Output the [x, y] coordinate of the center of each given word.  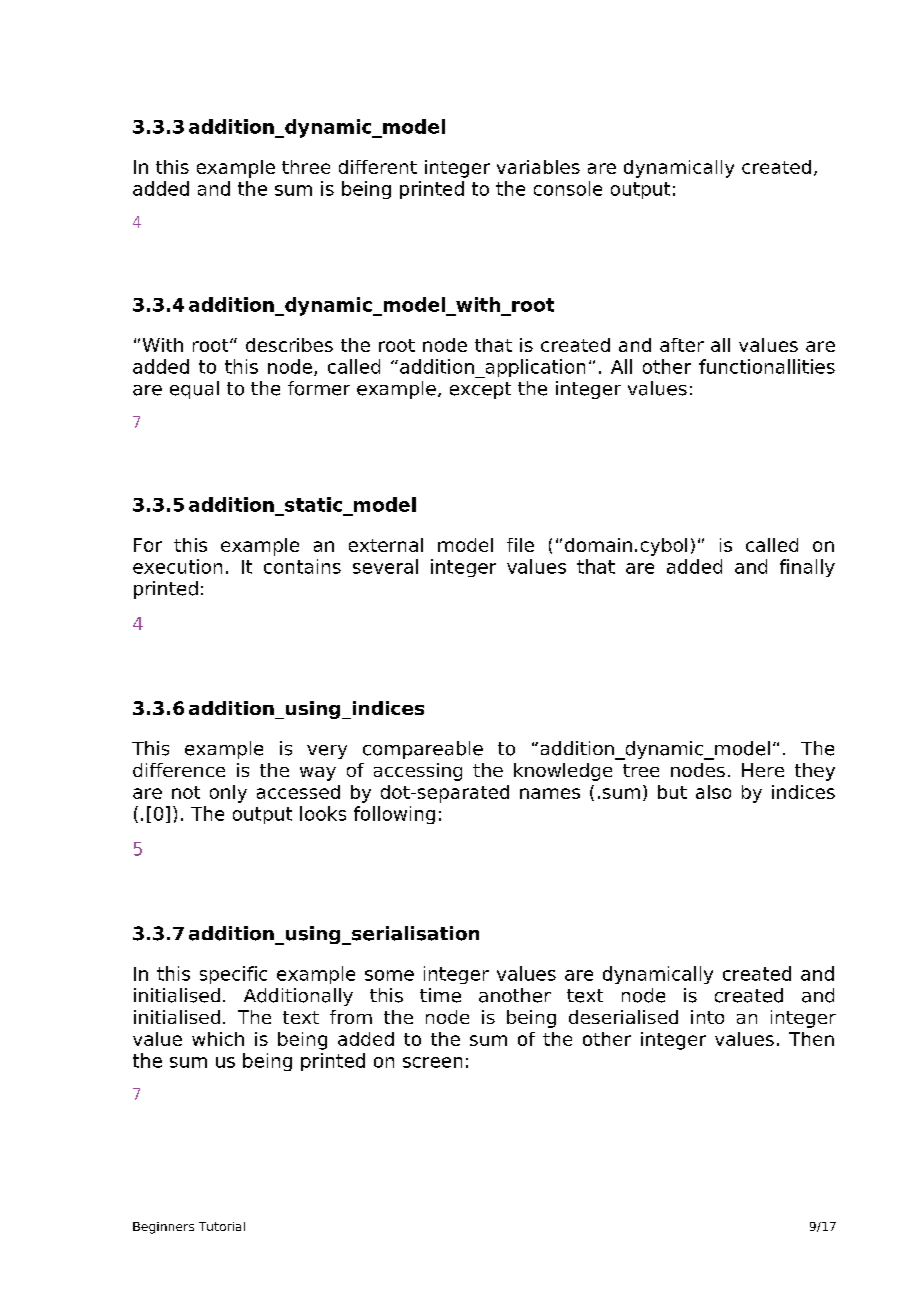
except [480, 390]
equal [194, 390]
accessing [418, 772]
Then [811, 1039]
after [682, 345]
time [440, 995]
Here [763, 770]
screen [432, 1062]
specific [233, 975]
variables [538, 167]
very [327, 752]
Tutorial [222, 1226]
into [707, 1017]
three [306, 167]
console [568, 188]
